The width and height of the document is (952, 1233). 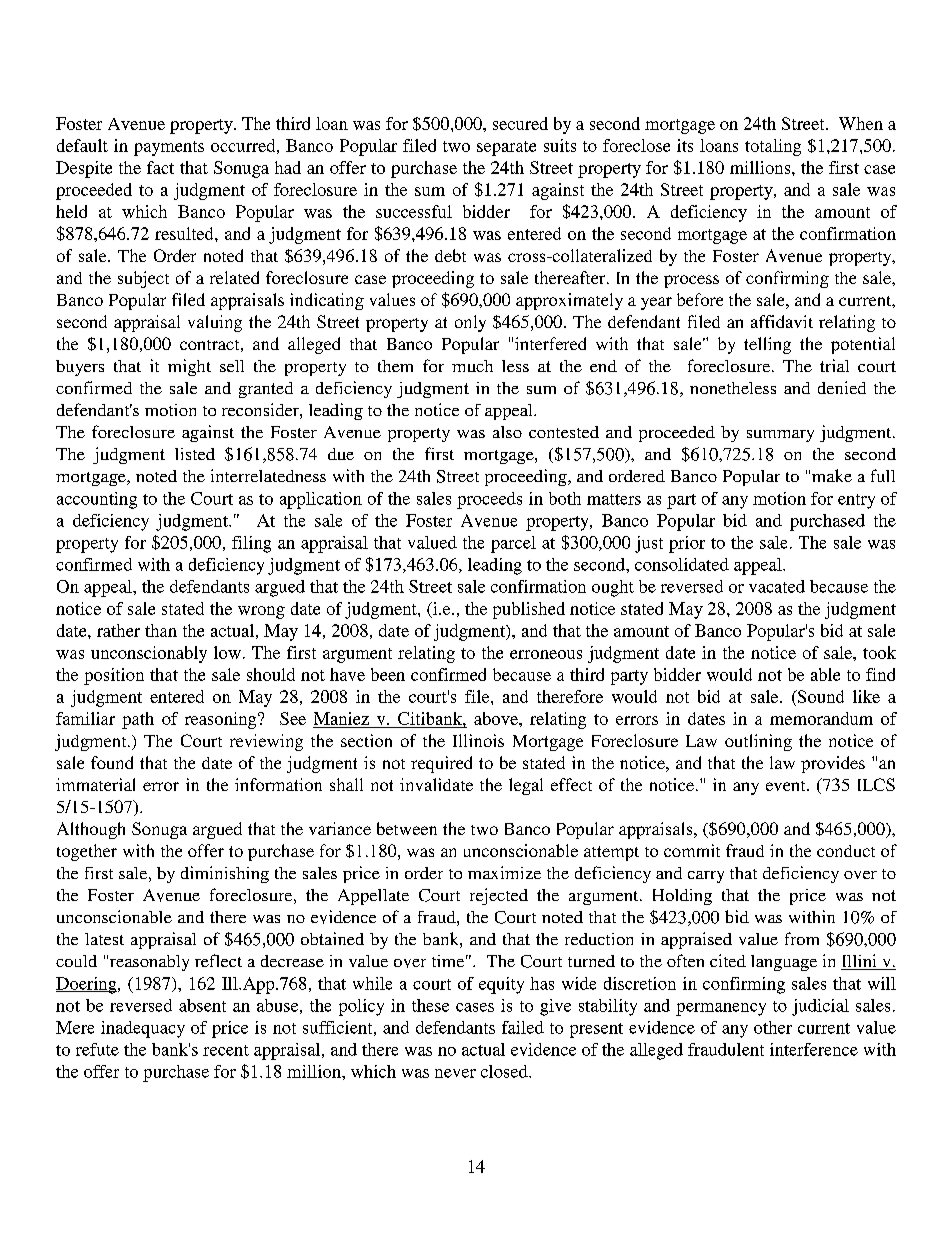 I want to click on event, so click(x=787, y=786).
